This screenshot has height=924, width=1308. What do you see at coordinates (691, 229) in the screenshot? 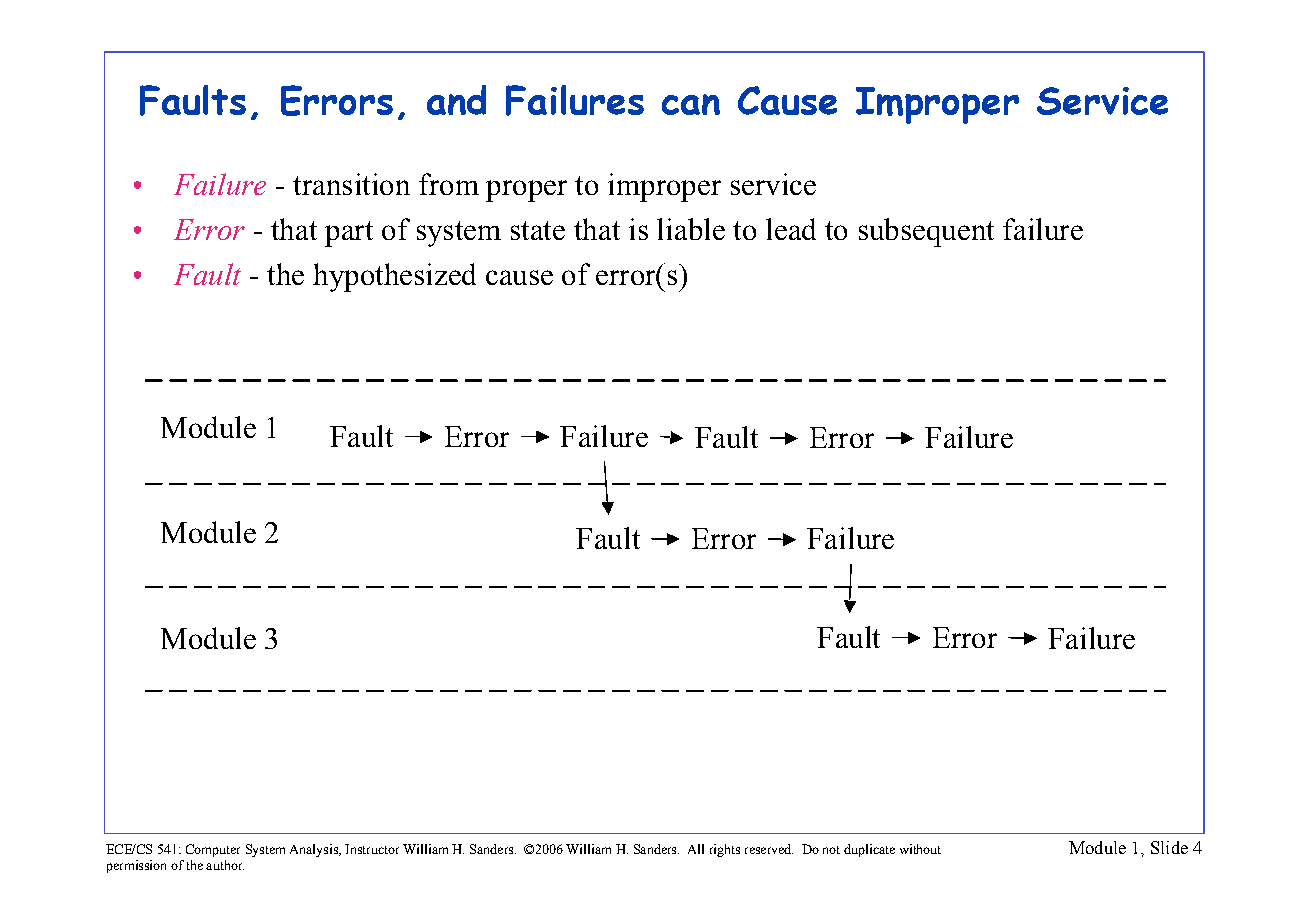
I see `liable` at bounding box center [691, 229].
